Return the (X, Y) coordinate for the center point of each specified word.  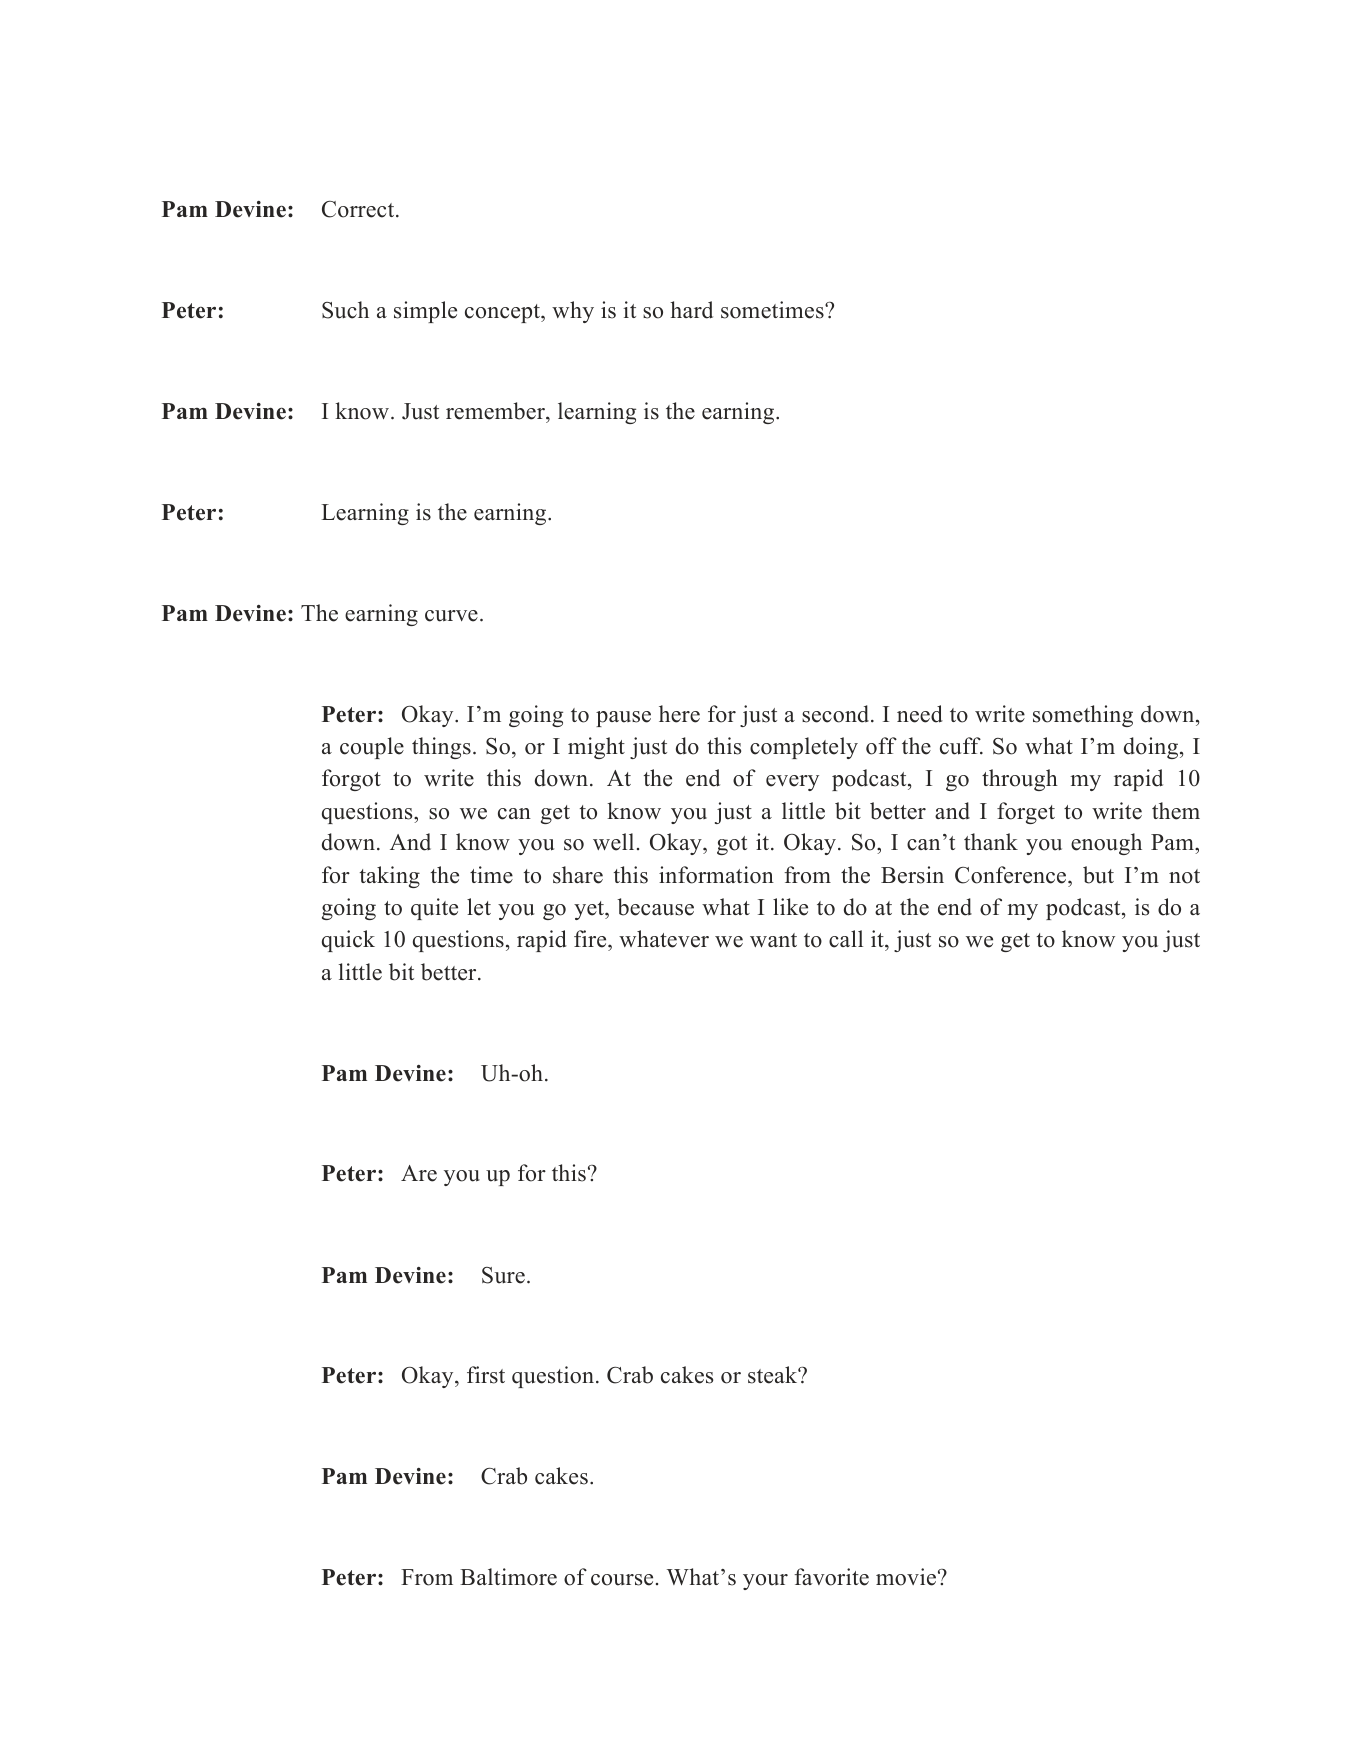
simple (425, 312)
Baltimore (508, 1577)
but (1098, 875)
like (790, 907)
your (765, 1582)
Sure (503, 1275)
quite (434, 909)
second (837, 714)
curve (451, 616)
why (573, 312)
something (1083, 716)
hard (691, 310)
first (486, 1375)
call (846, 939)
